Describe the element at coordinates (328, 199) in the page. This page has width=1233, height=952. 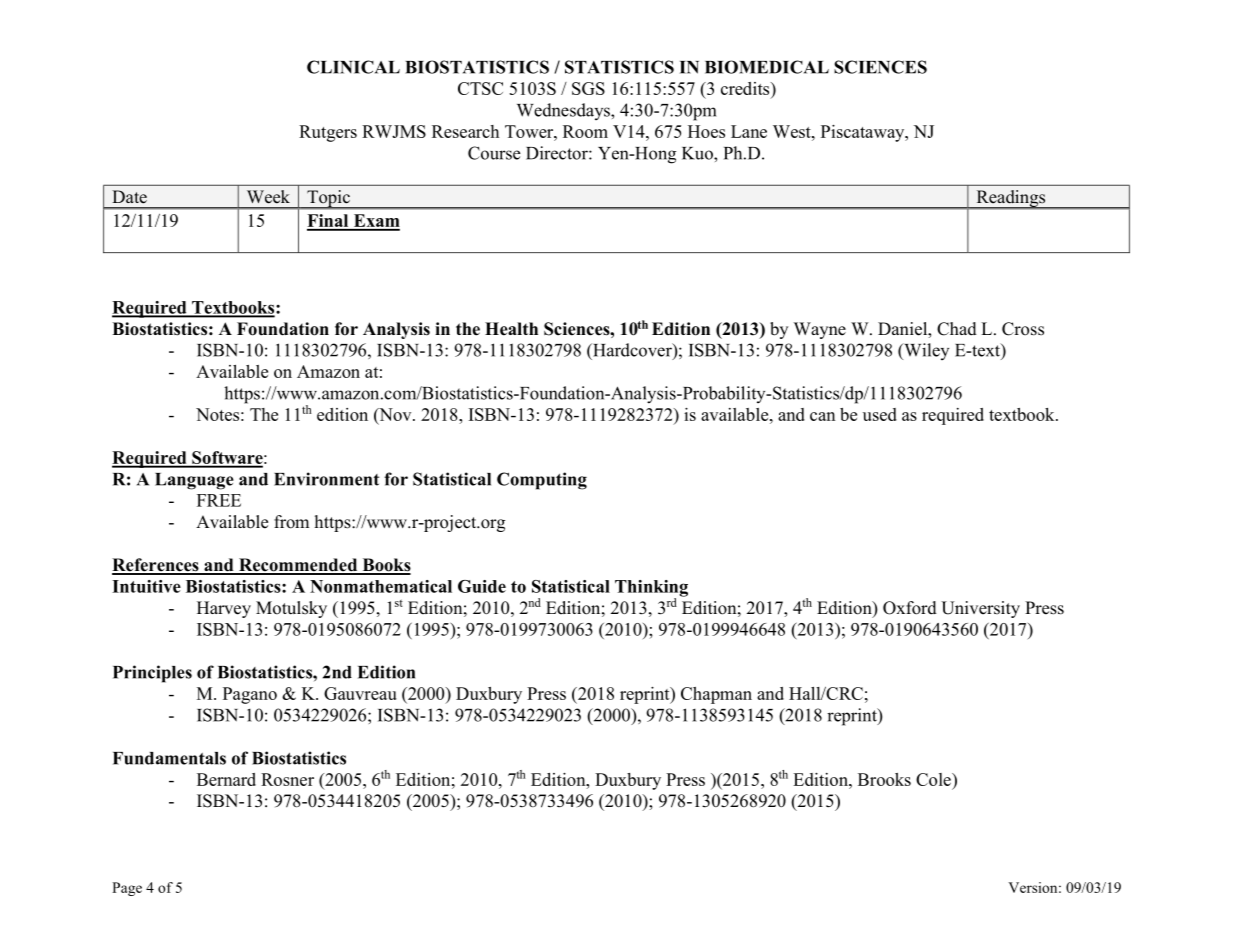
I see `Topic` at that location.
